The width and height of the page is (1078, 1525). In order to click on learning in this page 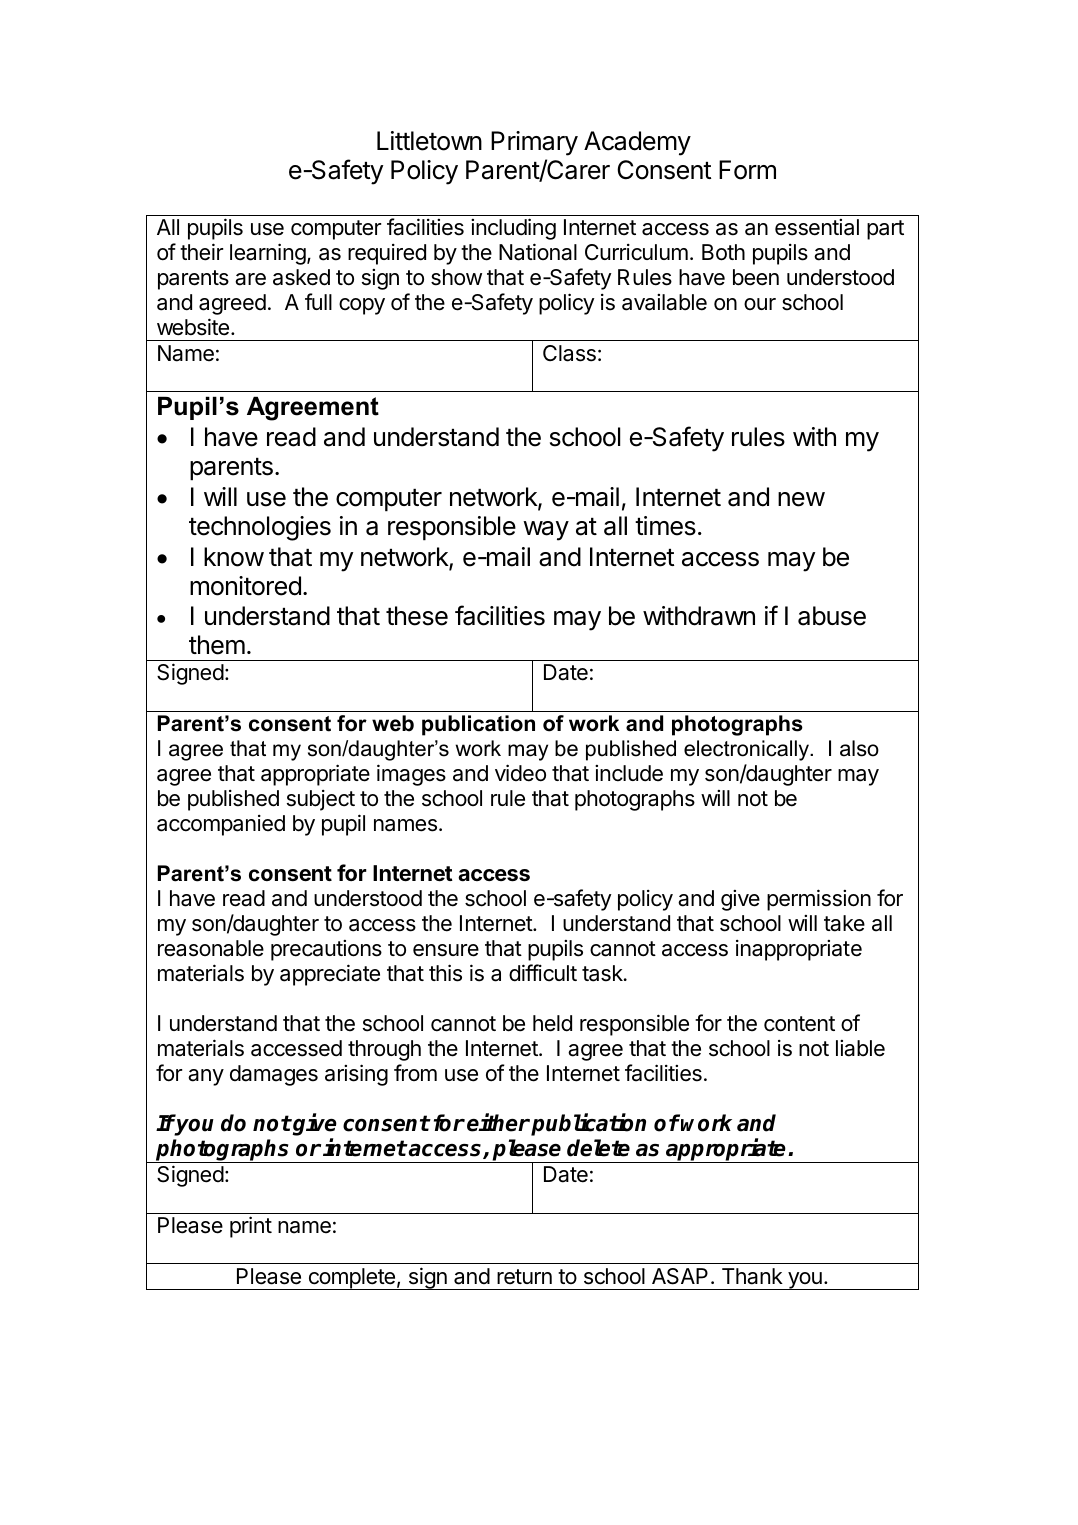, I will do `click(268, 254)`.
